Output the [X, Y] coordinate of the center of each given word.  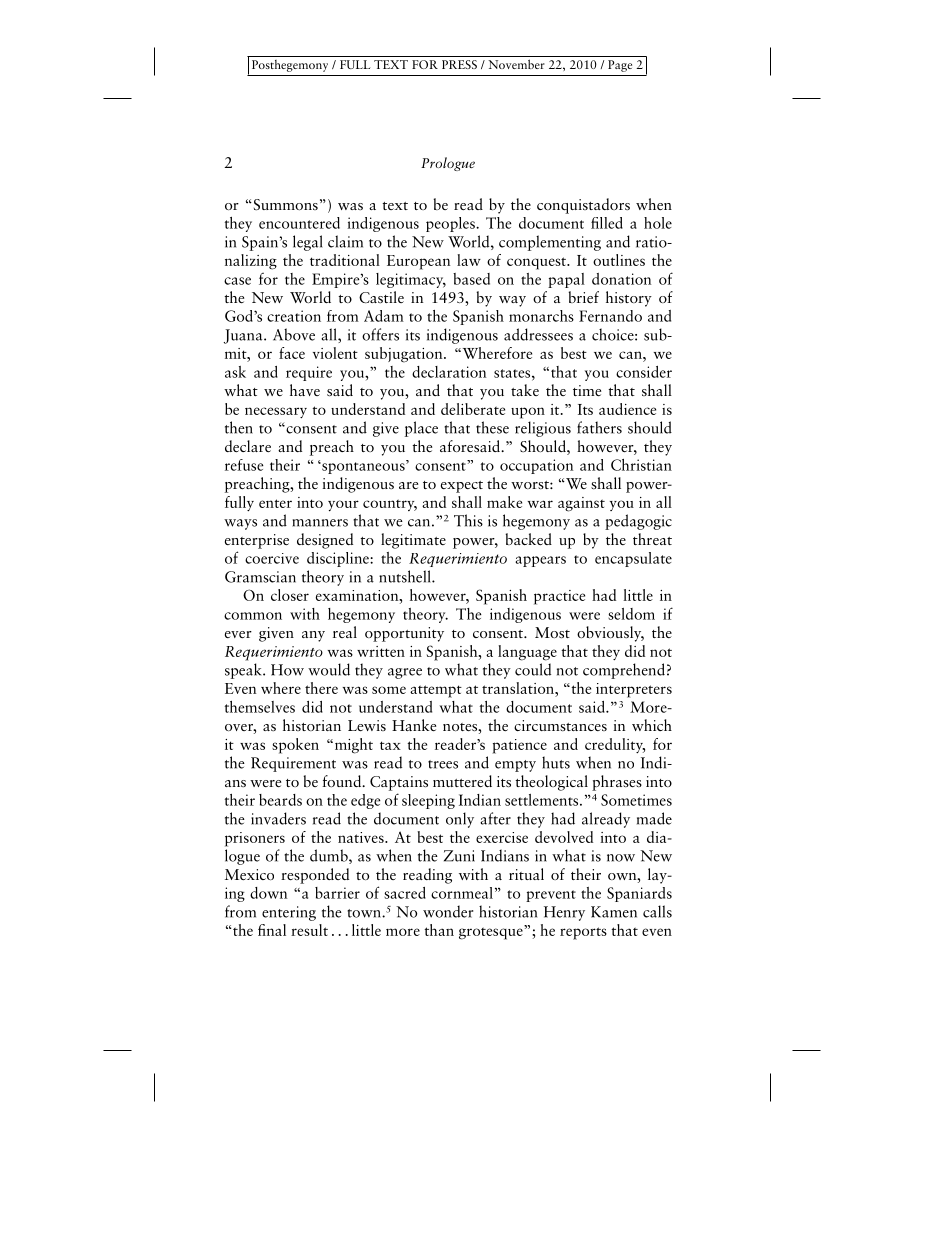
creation [294, 316]
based [471, 279]
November [516, 64]
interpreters [634, 690]
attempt [436, 691]
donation [621, 279]
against [581, 504]
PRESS [459, 64]
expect [462, 487]
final [272, 930]
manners [320, 523]
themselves [260, 707]
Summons [284, 205]
